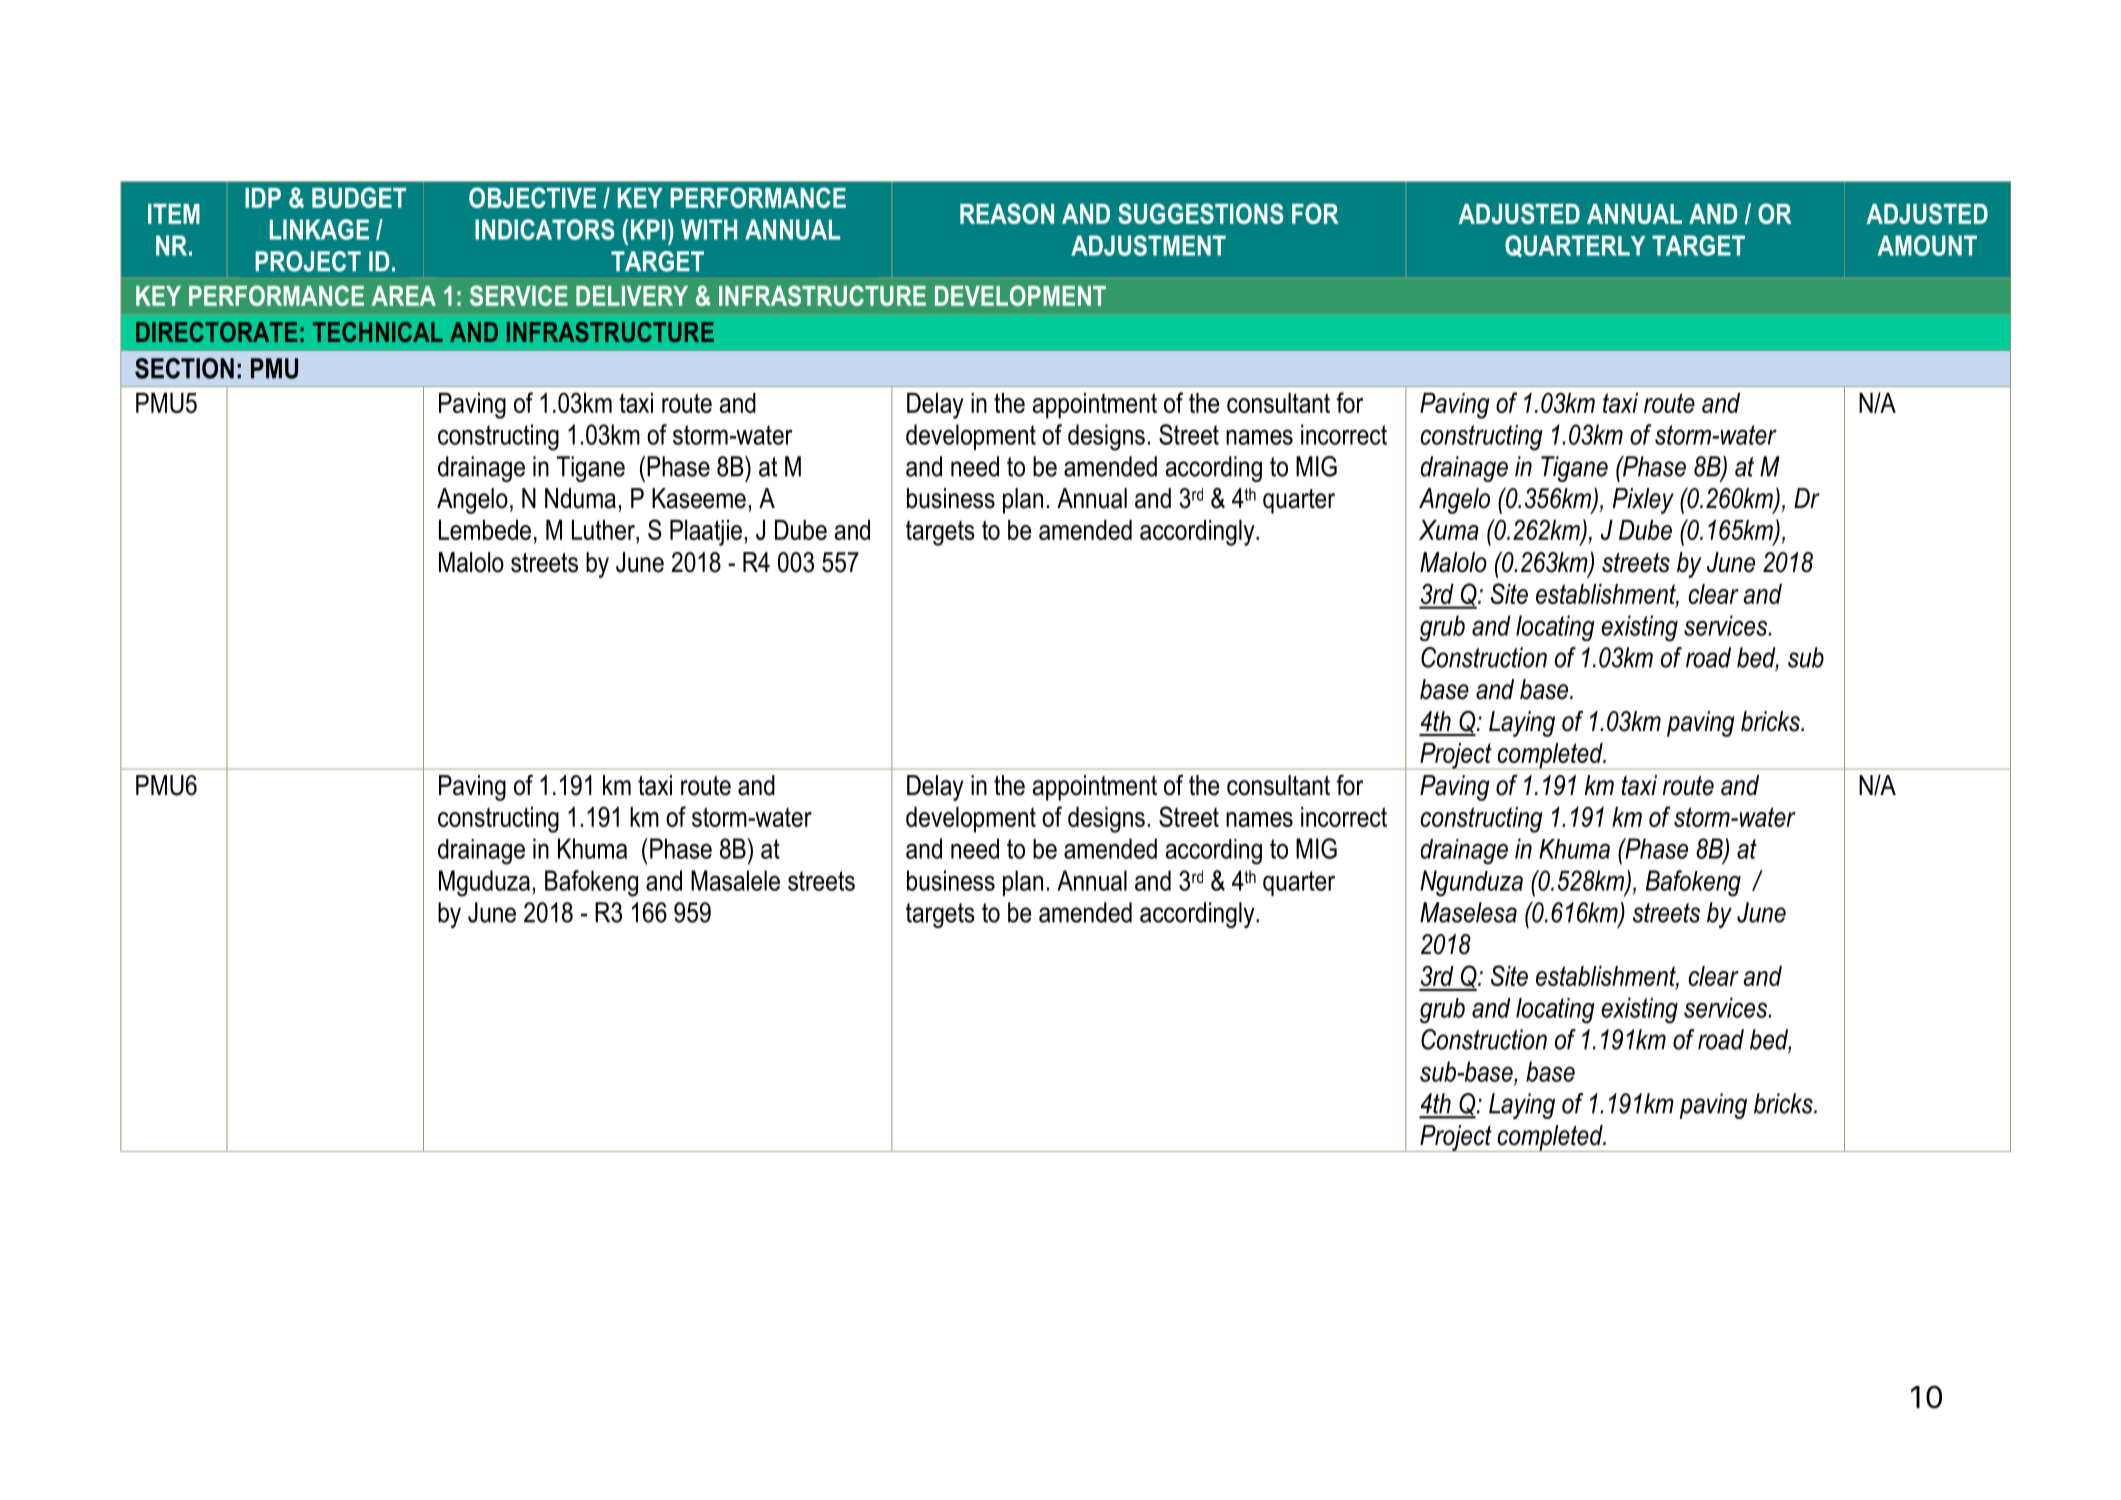 The height and width of the screenshot is (1500, 2121). Describe the element at coordinates (632, 296) in the screenshot. I see `DELIVERY` at that location.
